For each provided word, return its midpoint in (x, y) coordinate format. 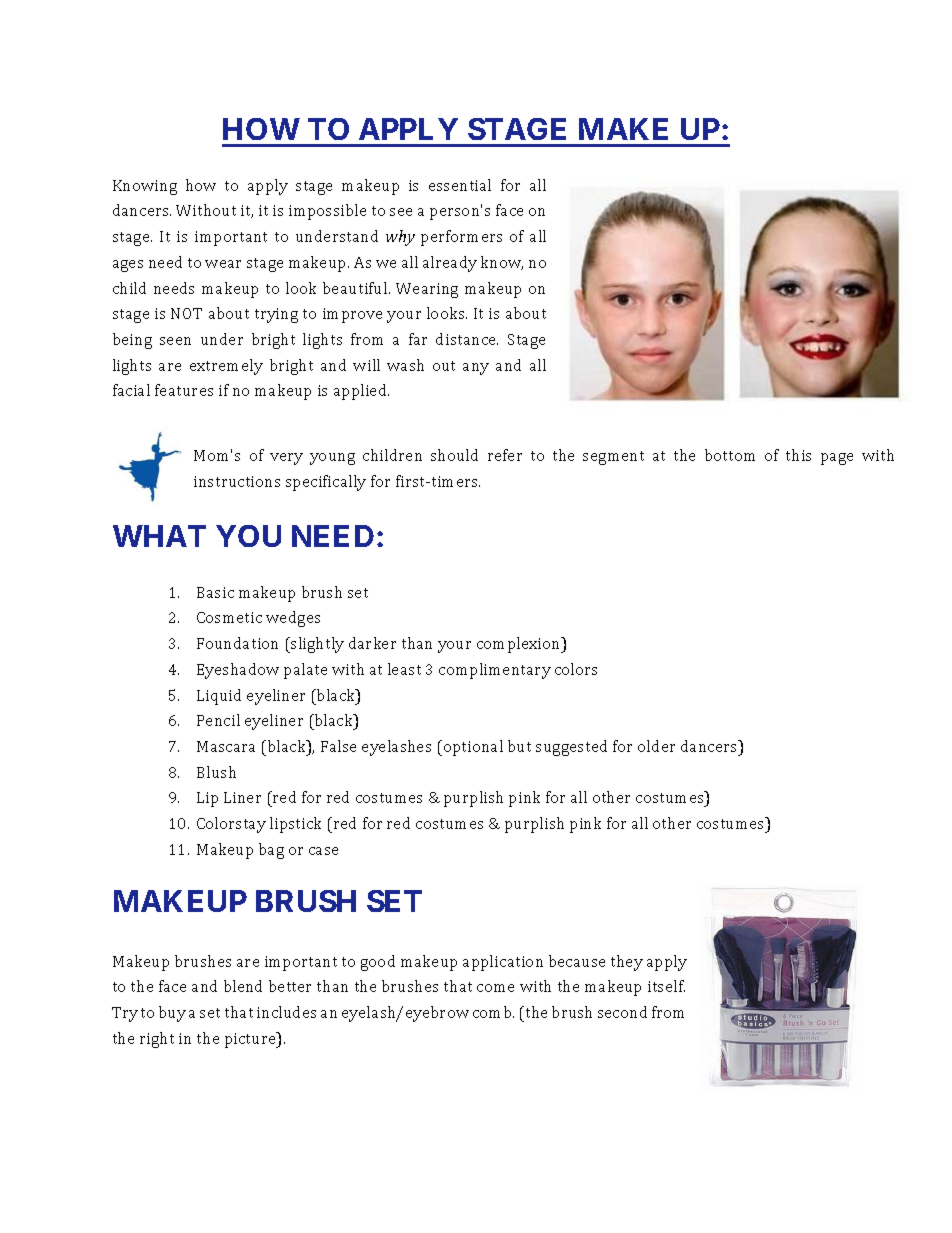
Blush (216, 772)
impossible (327, 212)
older (656, 746)
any (476, 369)
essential (460, 185)
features (184, 390)
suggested (571, 748)
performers (461, 238)
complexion (520, 645)
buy (172, 1014)
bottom (730, 455)
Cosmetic (229, 617)
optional (472, 748)
